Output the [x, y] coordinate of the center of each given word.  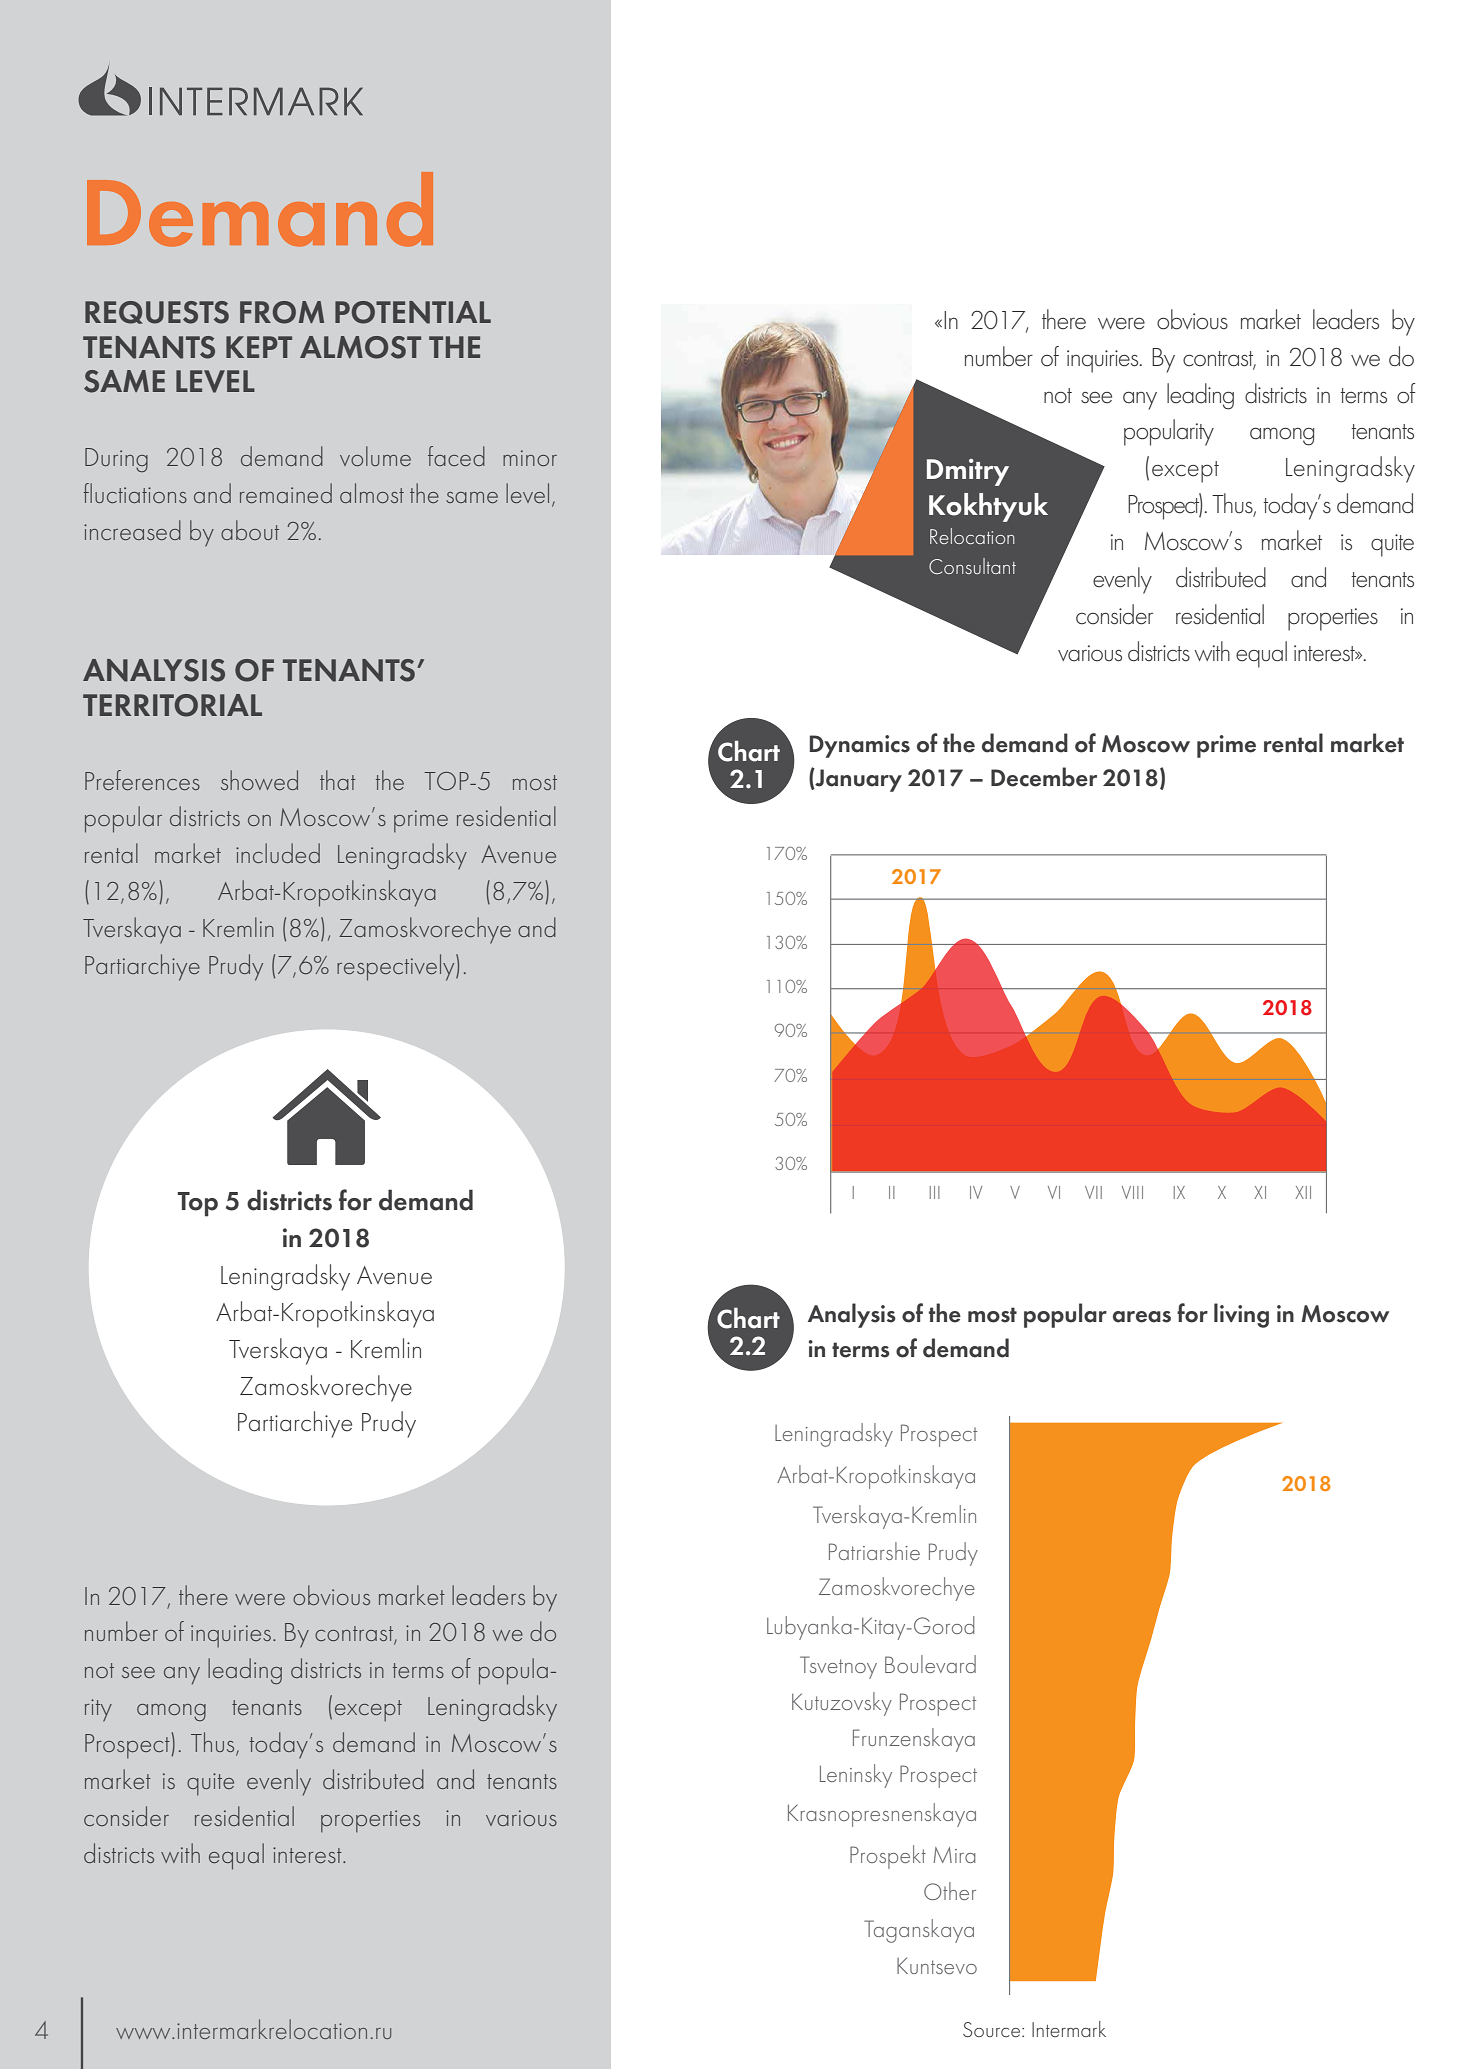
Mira [954, 1855]
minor [530, 458]
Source [993, 2029]
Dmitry [968, 472]
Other [950, 1891]
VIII [1132, 1192]
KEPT [259, 347]
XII [1303, 1192]
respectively [397, 967]
